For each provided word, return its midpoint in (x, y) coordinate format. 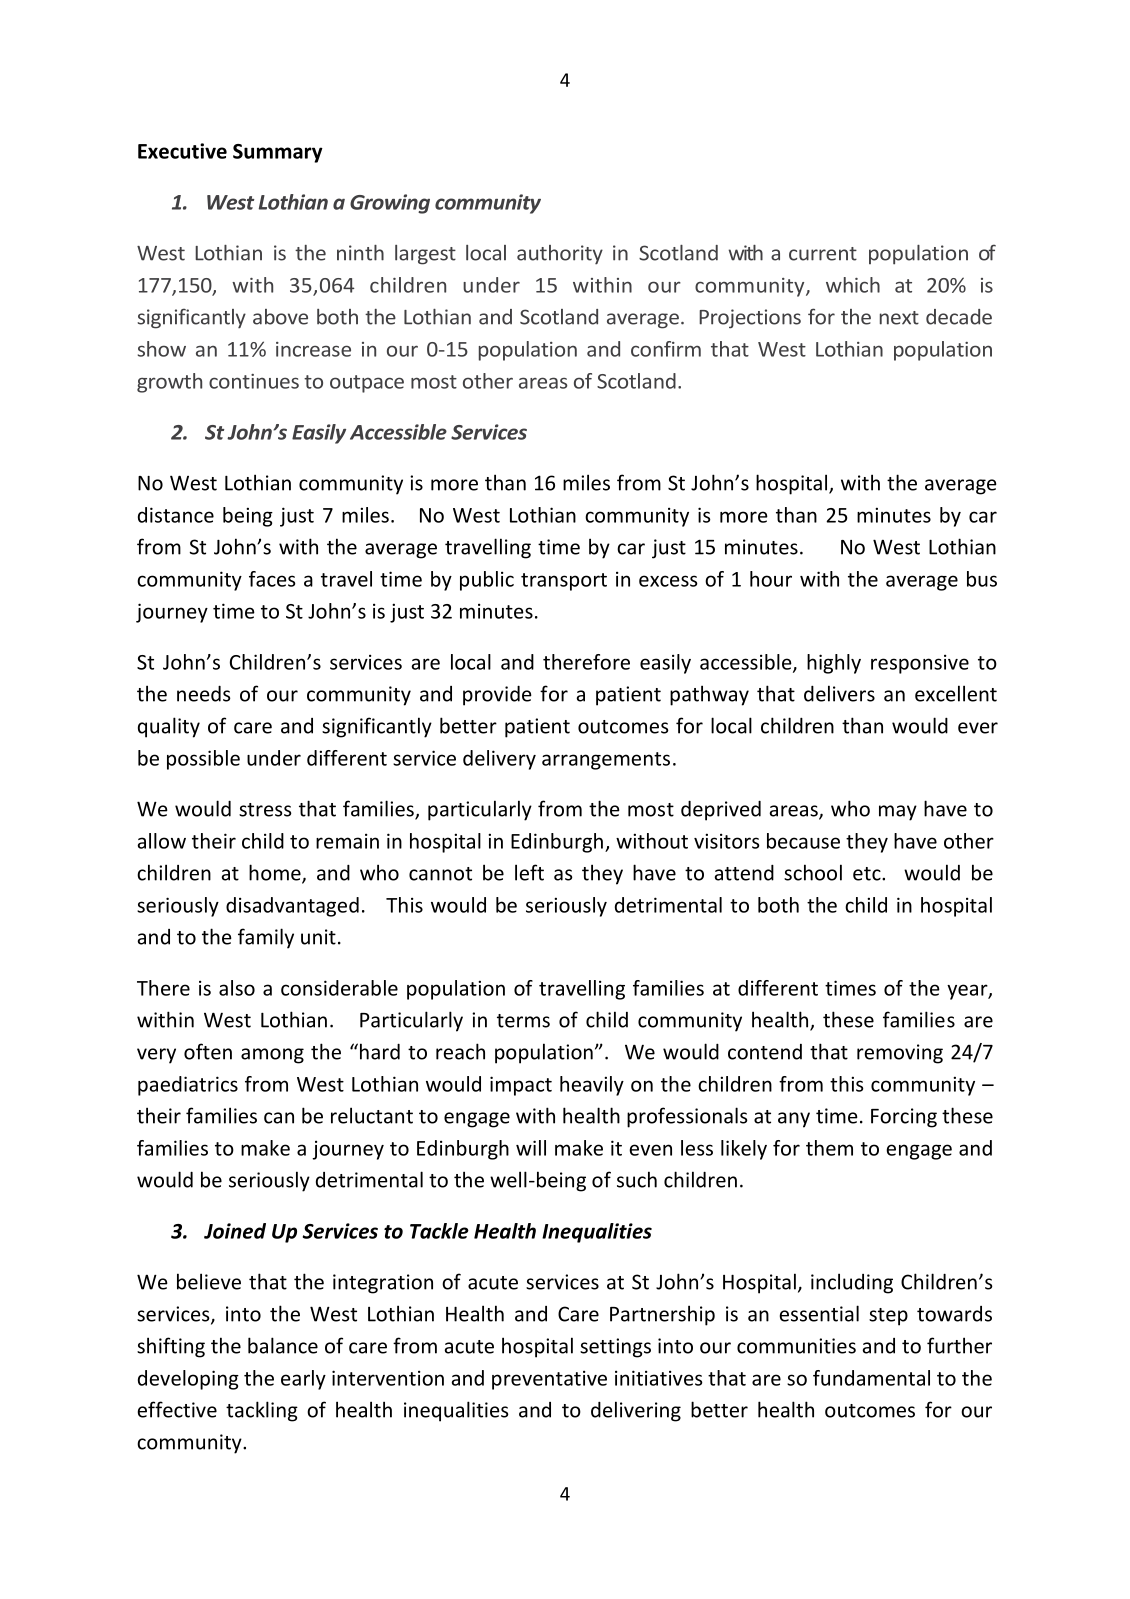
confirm (666, 349)
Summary (278, 153)
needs (204, 693)
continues (254, 381)
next (899, 318)
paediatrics (188, 1086)
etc (868, 874)
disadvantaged (292, 907)
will (531, 1148)
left (529, 872)
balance (283, 1345)
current (823, 254)
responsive (920, 664)
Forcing (904, 1118)
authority (560, 255)
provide (497, 695)
